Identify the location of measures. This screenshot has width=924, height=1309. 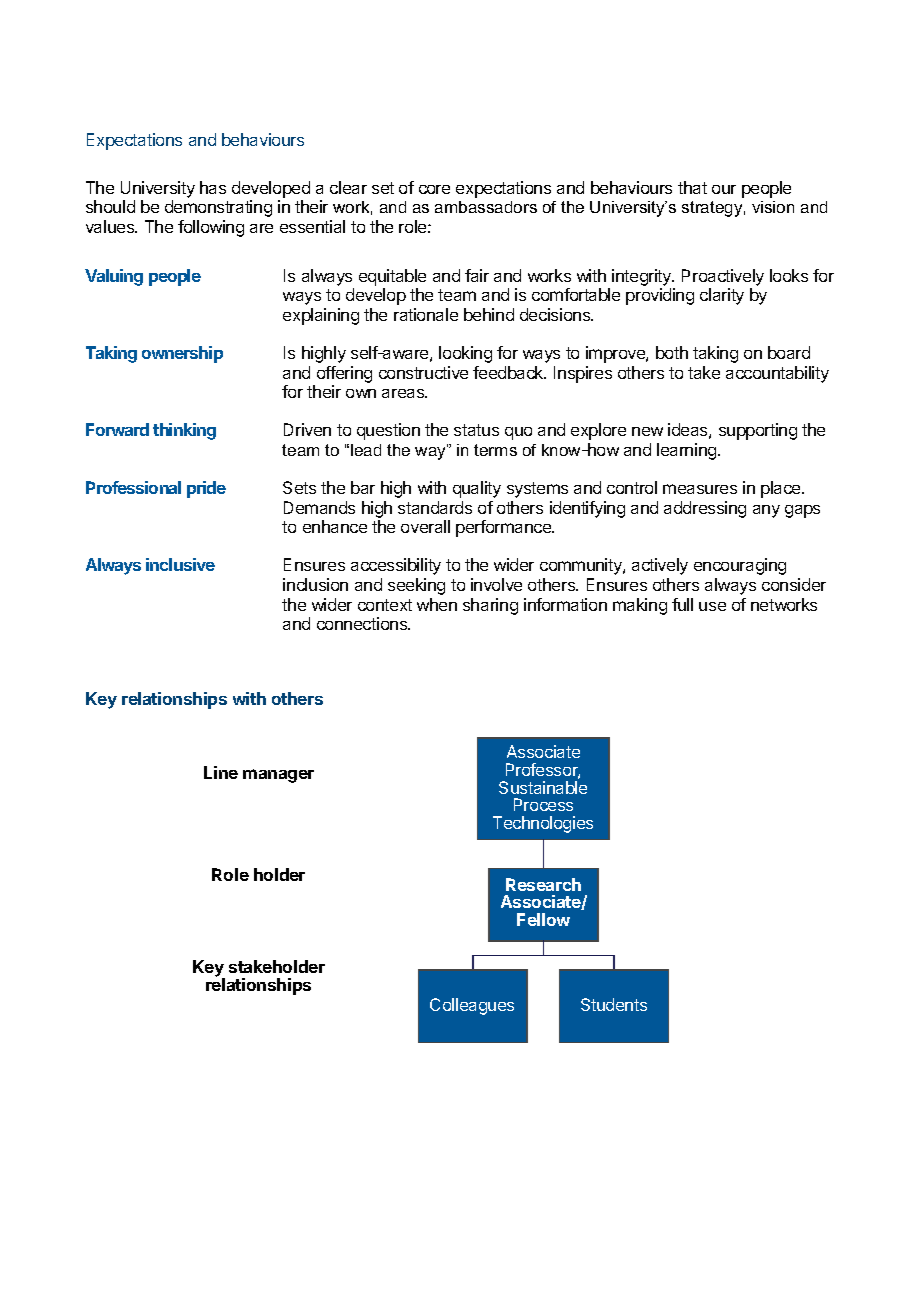
(700, 489).
